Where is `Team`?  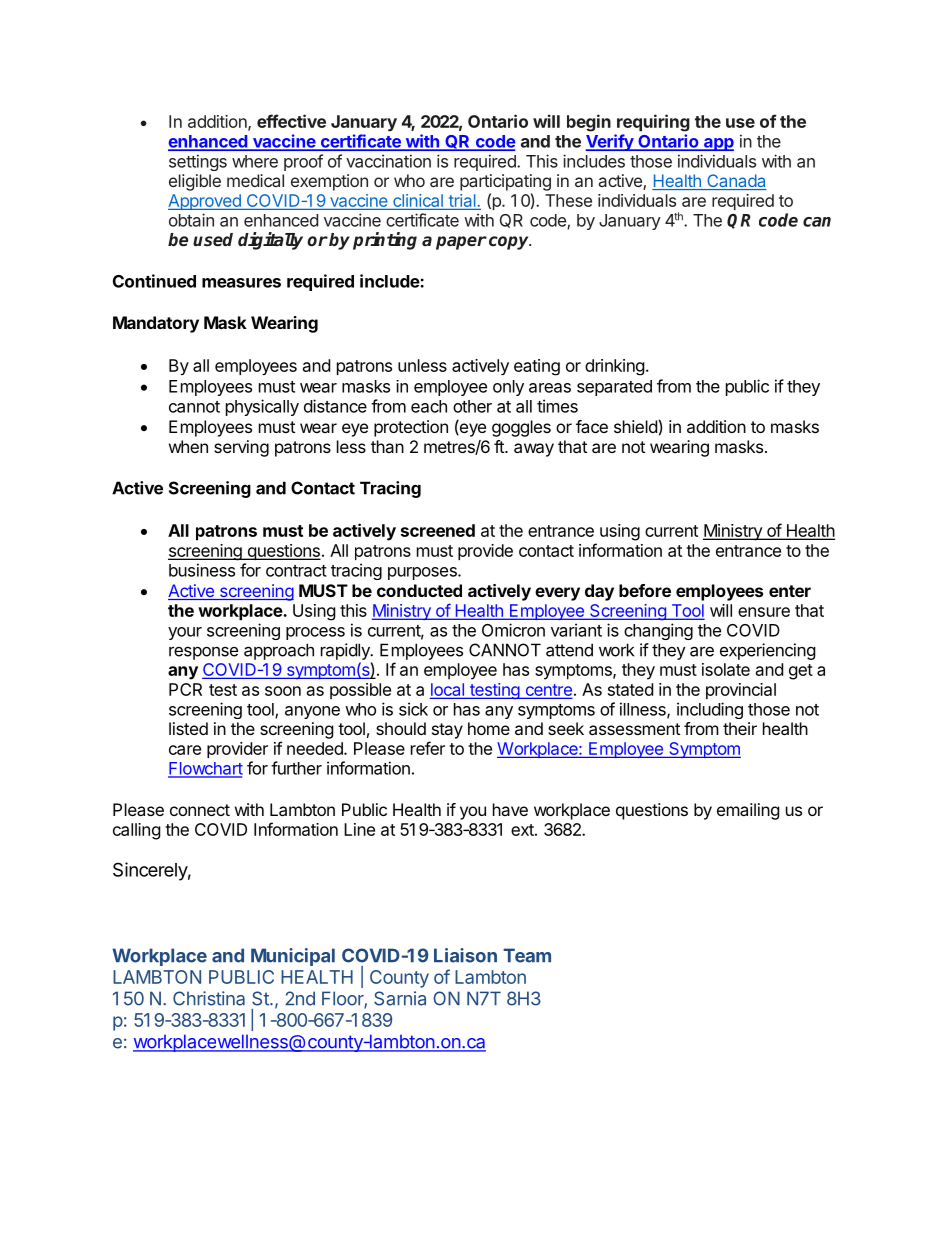 Team is located at coordinates (527, 955).
